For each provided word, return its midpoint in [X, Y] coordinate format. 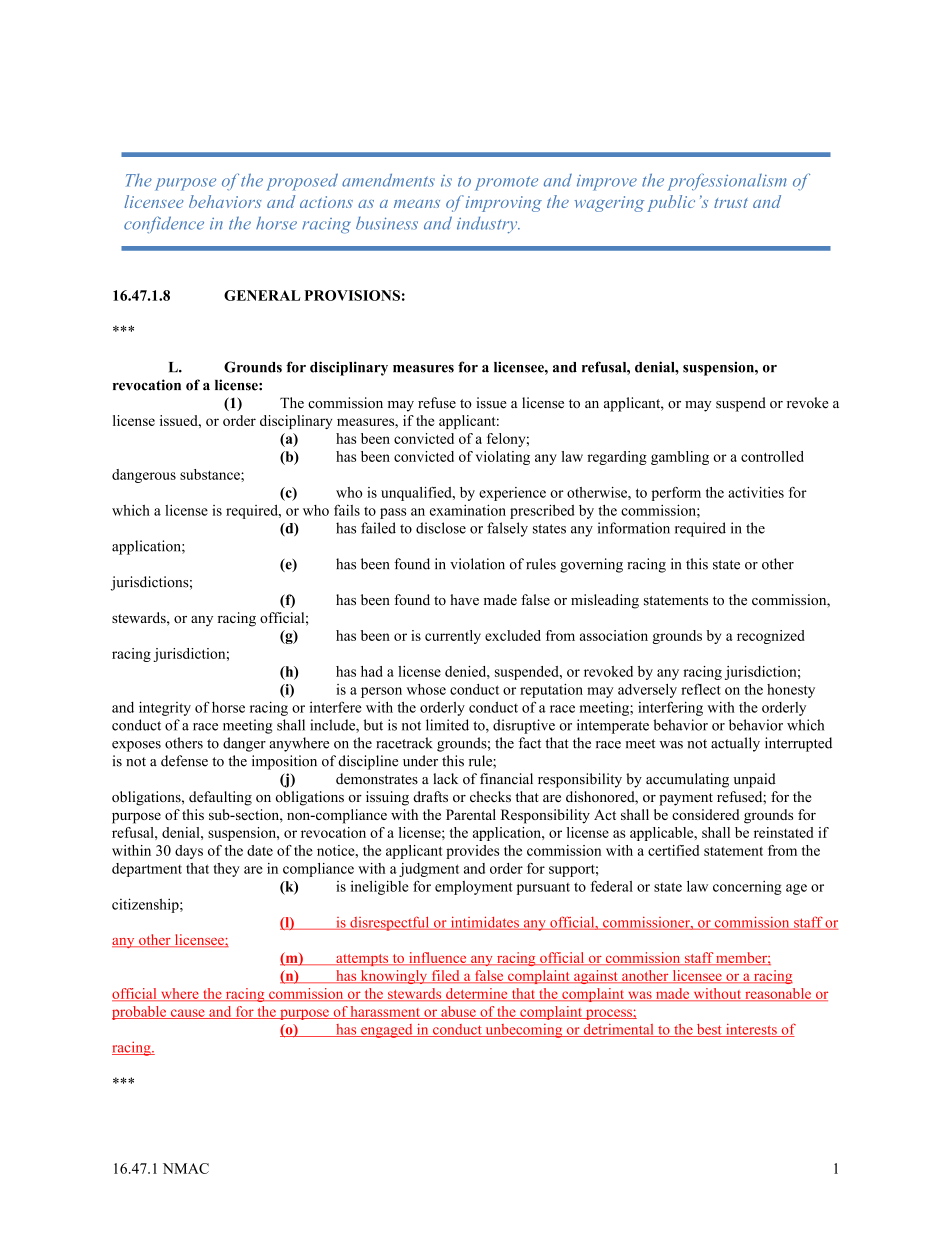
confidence [164, 224]
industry [488, 225]
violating [503, 458]
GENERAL [262, 295]
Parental [471, 814]
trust [731, 203]
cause [187, 1014]
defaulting [220, 798]
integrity [165, 708]
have [464, 599]
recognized [771, 637]
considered [706, 814]
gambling [680, 458]
